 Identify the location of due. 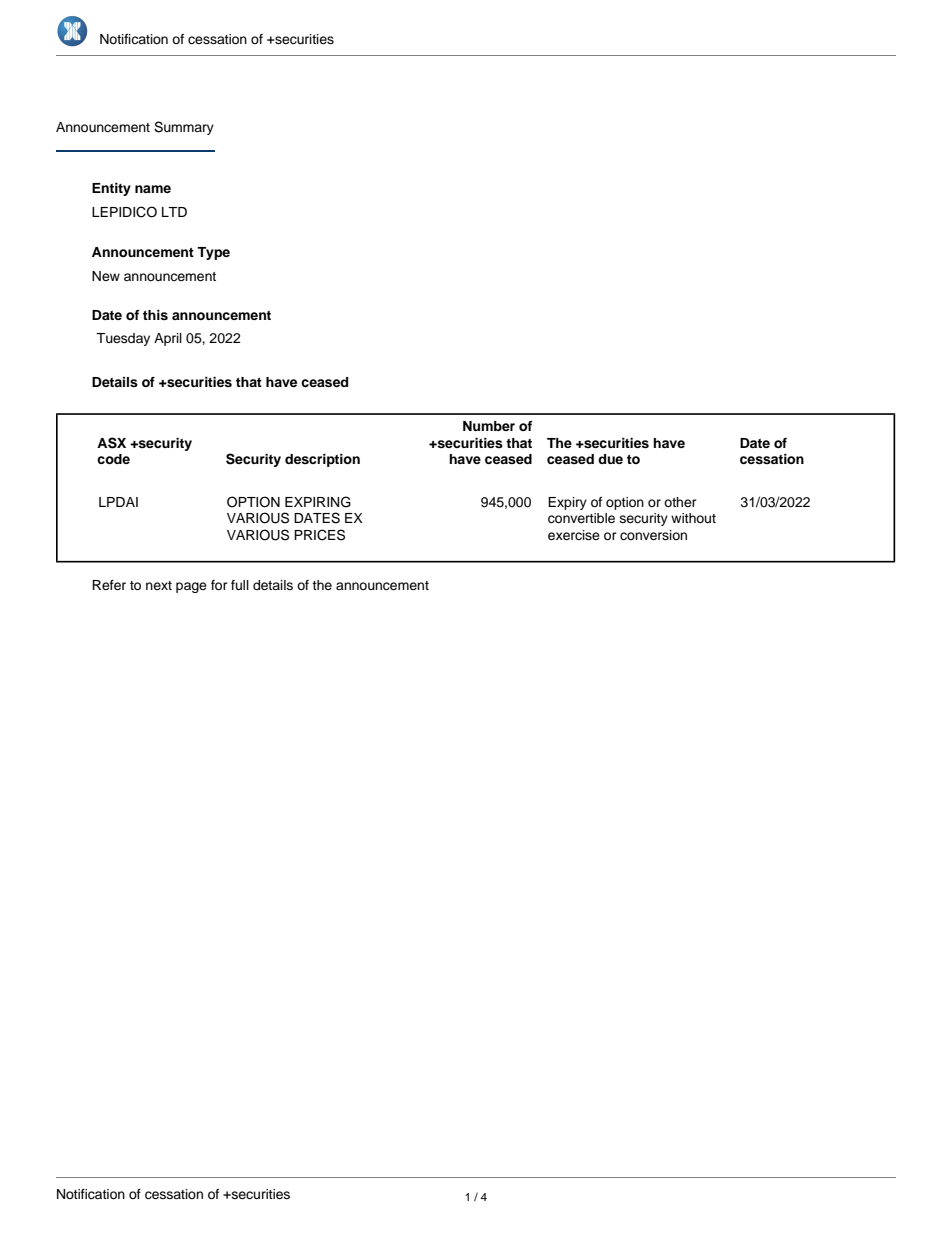
(610, 459).
